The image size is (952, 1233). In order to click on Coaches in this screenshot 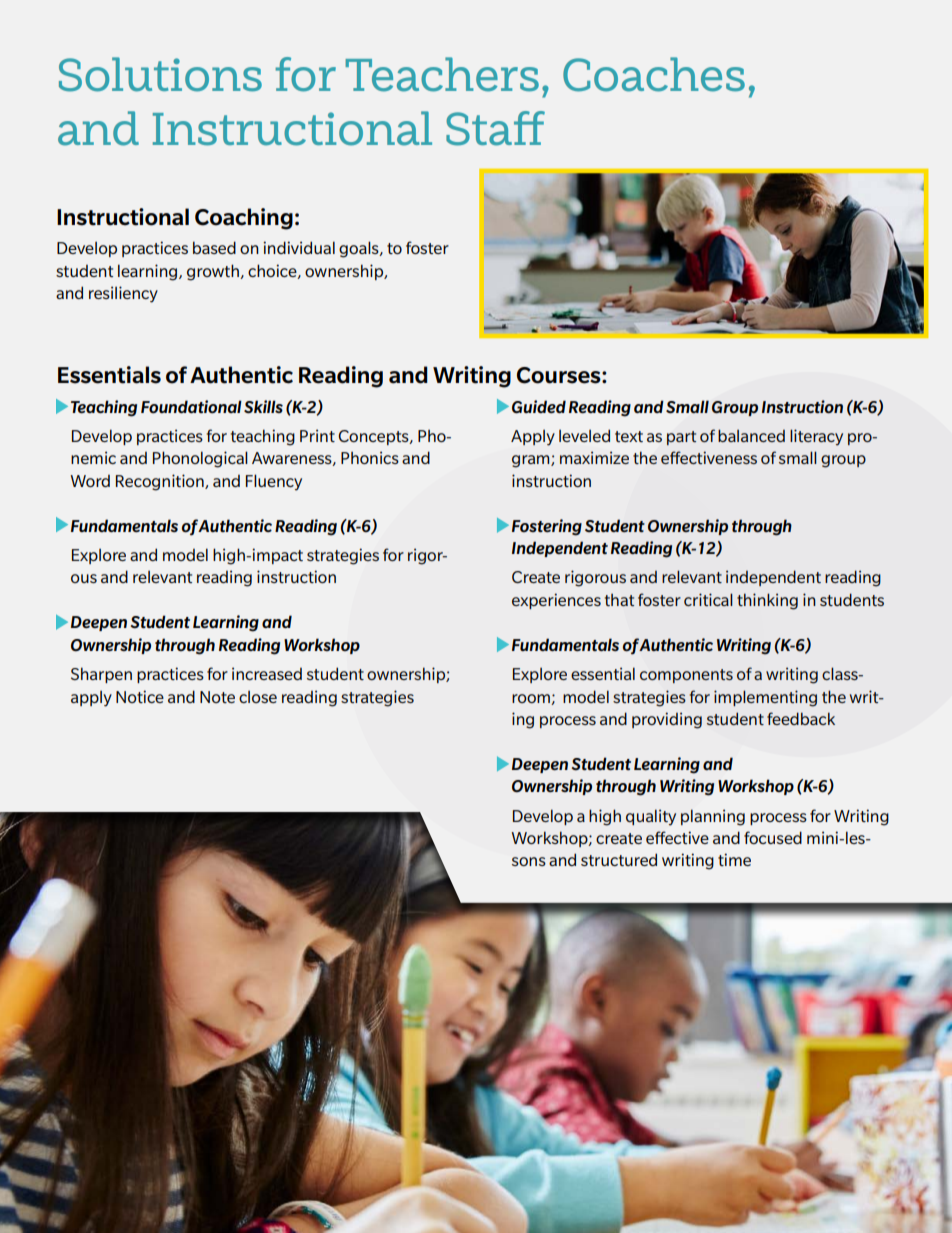, I will do `click(654, 74)`.
